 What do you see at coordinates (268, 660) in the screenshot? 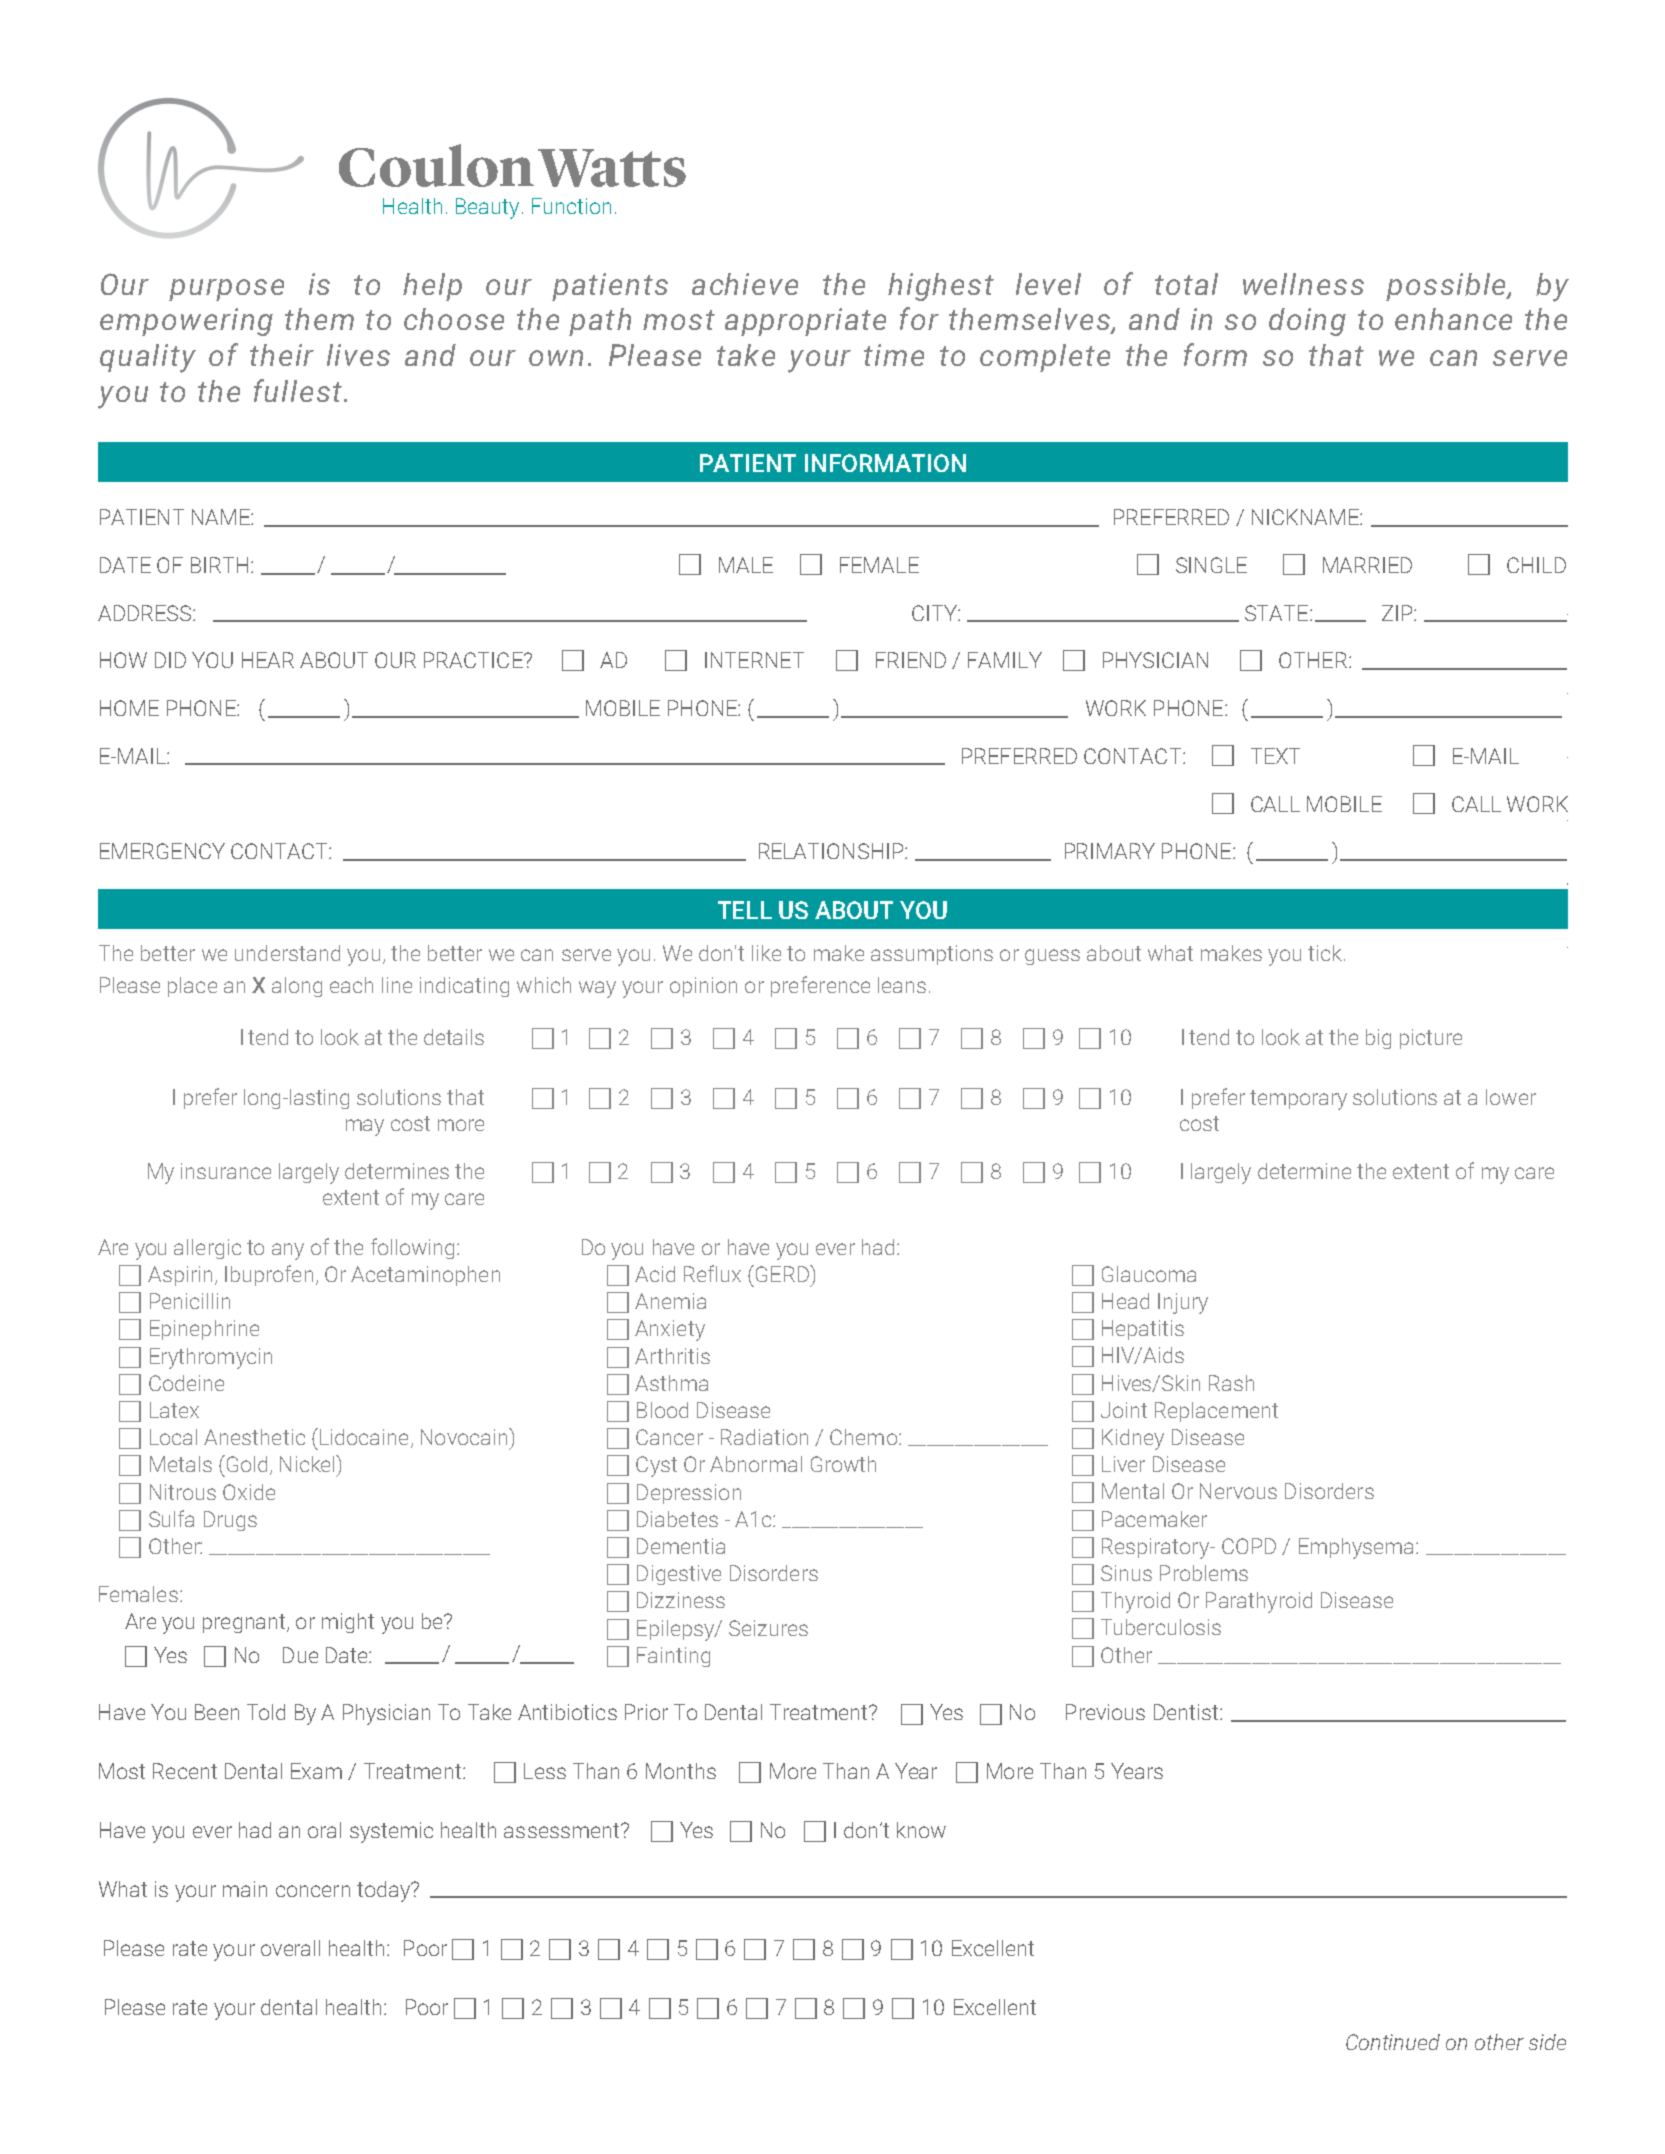
I see `HEAR` at bounding box center [268, 660].
